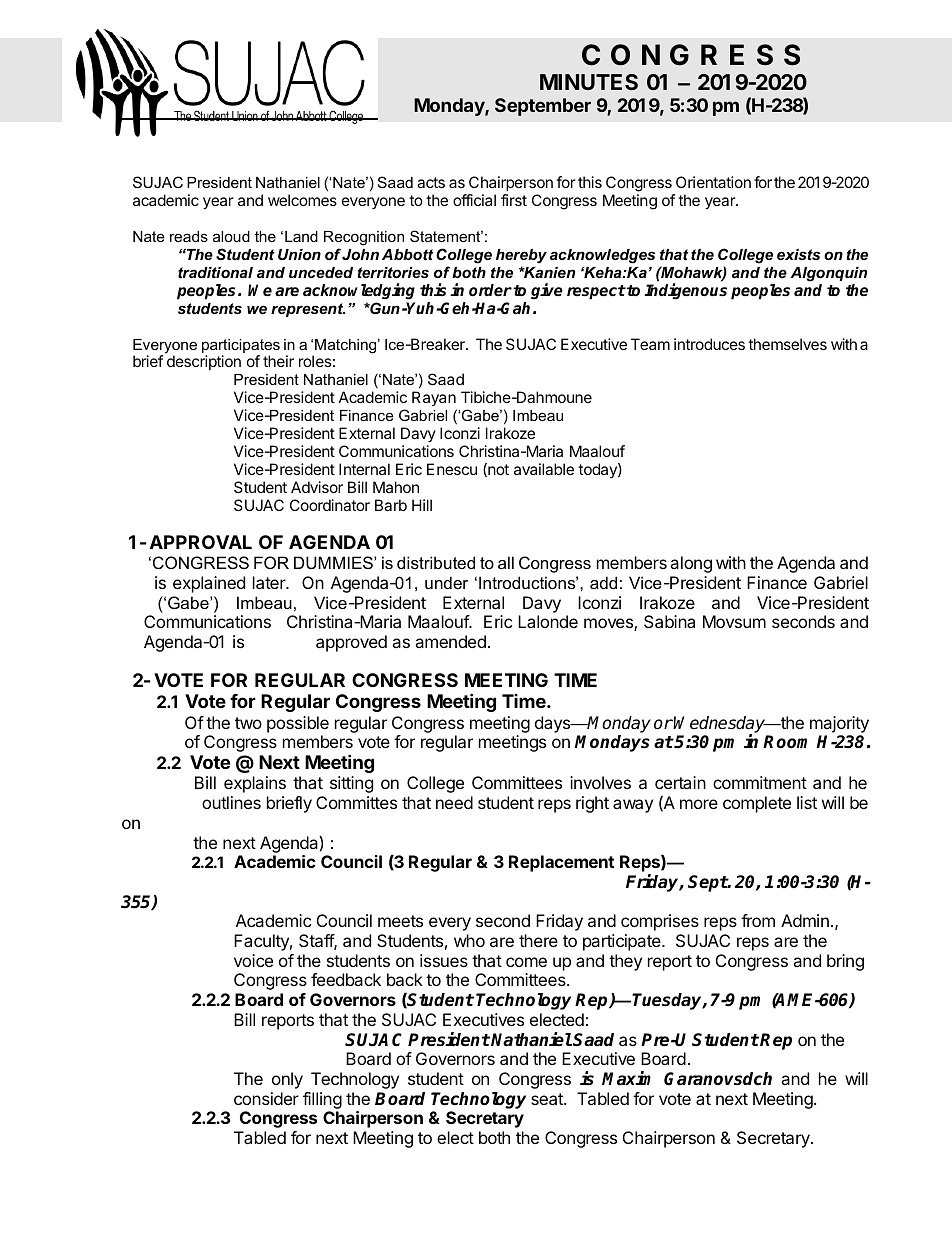 The width and height of the page is (952, 1233). What do you see at coordinates (490, 290) in the page?
I see `order` at bounding box center [490, 290].
